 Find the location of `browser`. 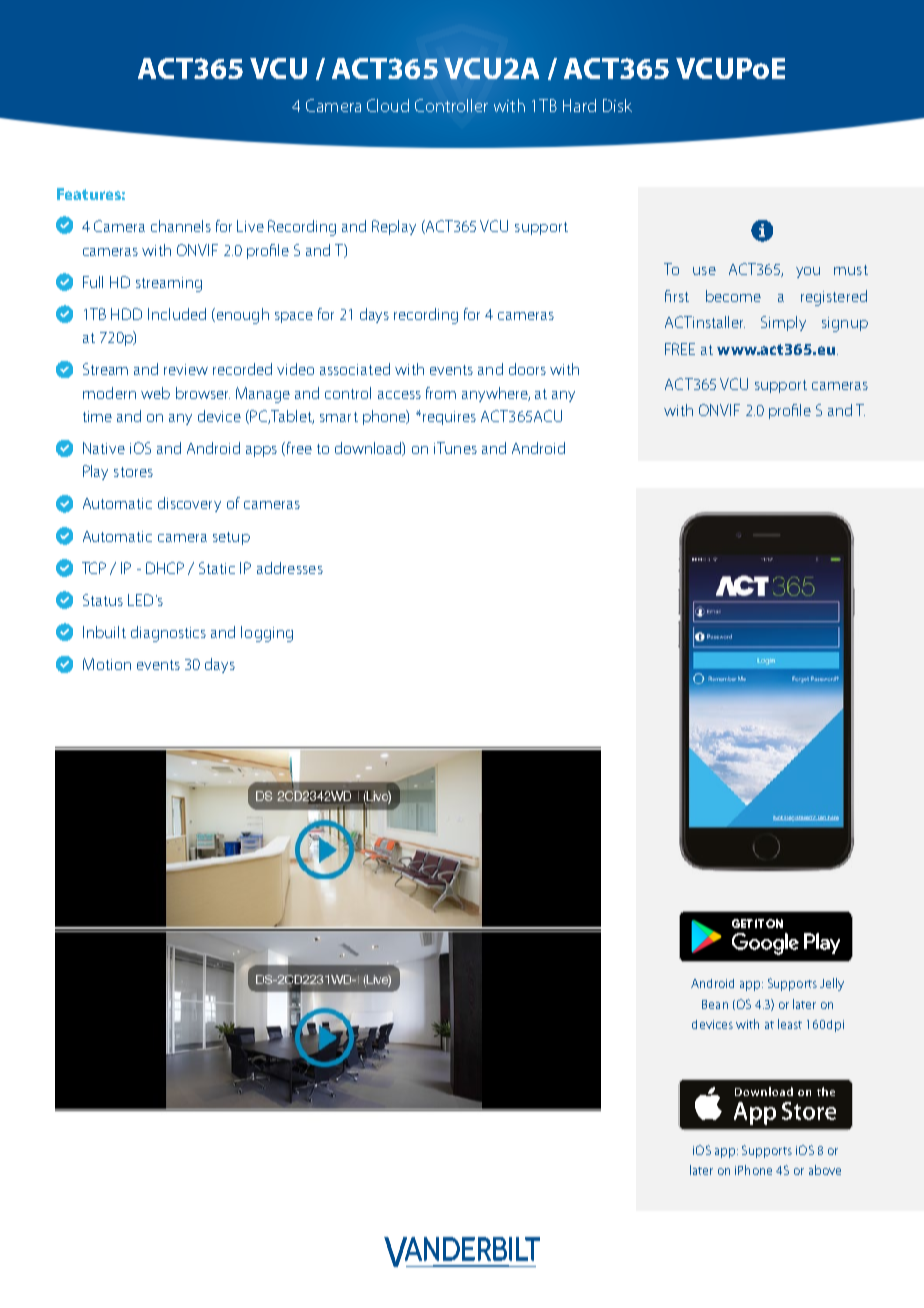

browser is located at coordinates (203, 393).
